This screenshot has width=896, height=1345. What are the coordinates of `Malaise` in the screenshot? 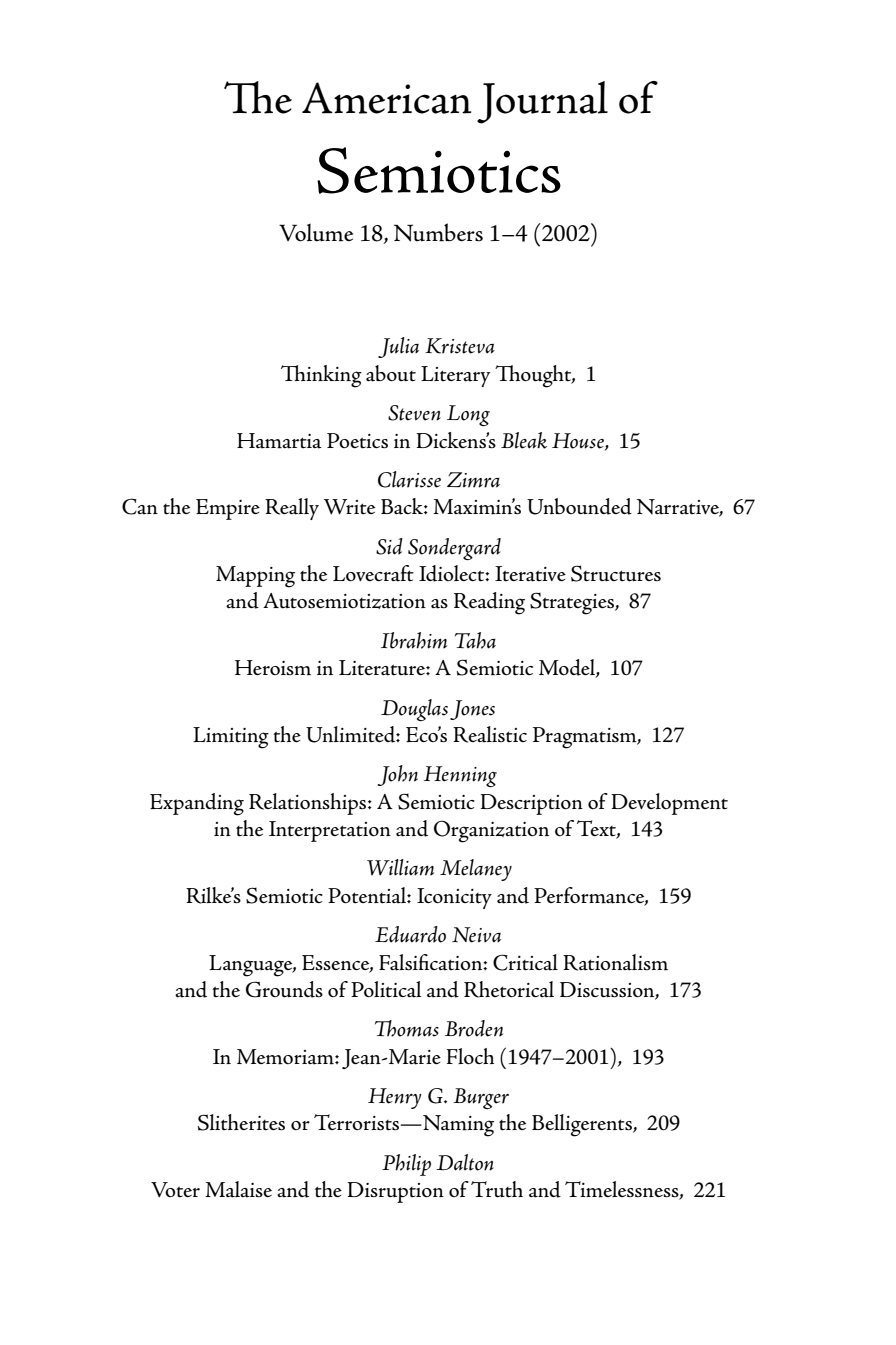 It's located at (238, 1189).
